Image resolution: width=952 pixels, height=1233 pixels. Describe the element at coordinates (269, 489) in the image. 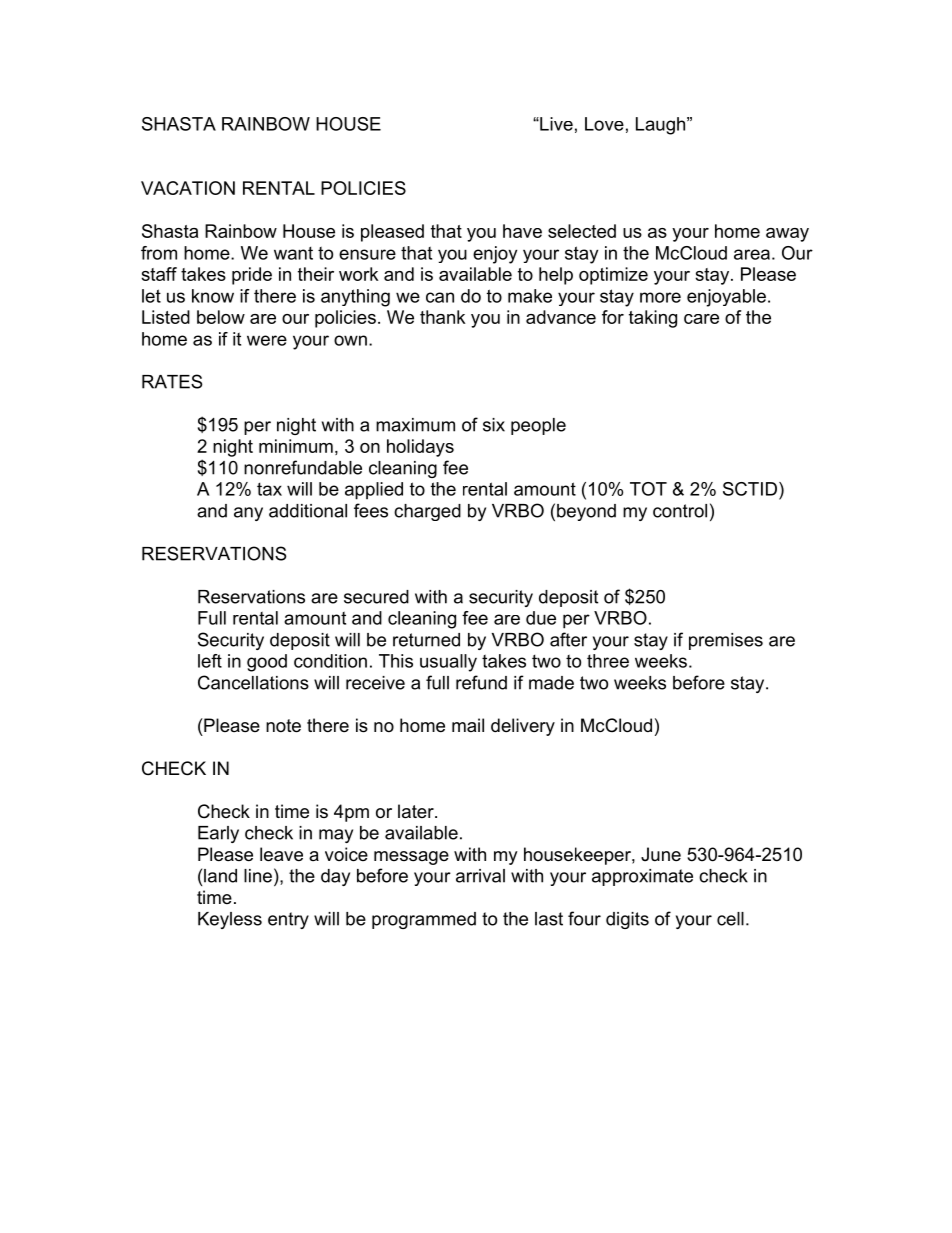

I see `tax` at that location.
